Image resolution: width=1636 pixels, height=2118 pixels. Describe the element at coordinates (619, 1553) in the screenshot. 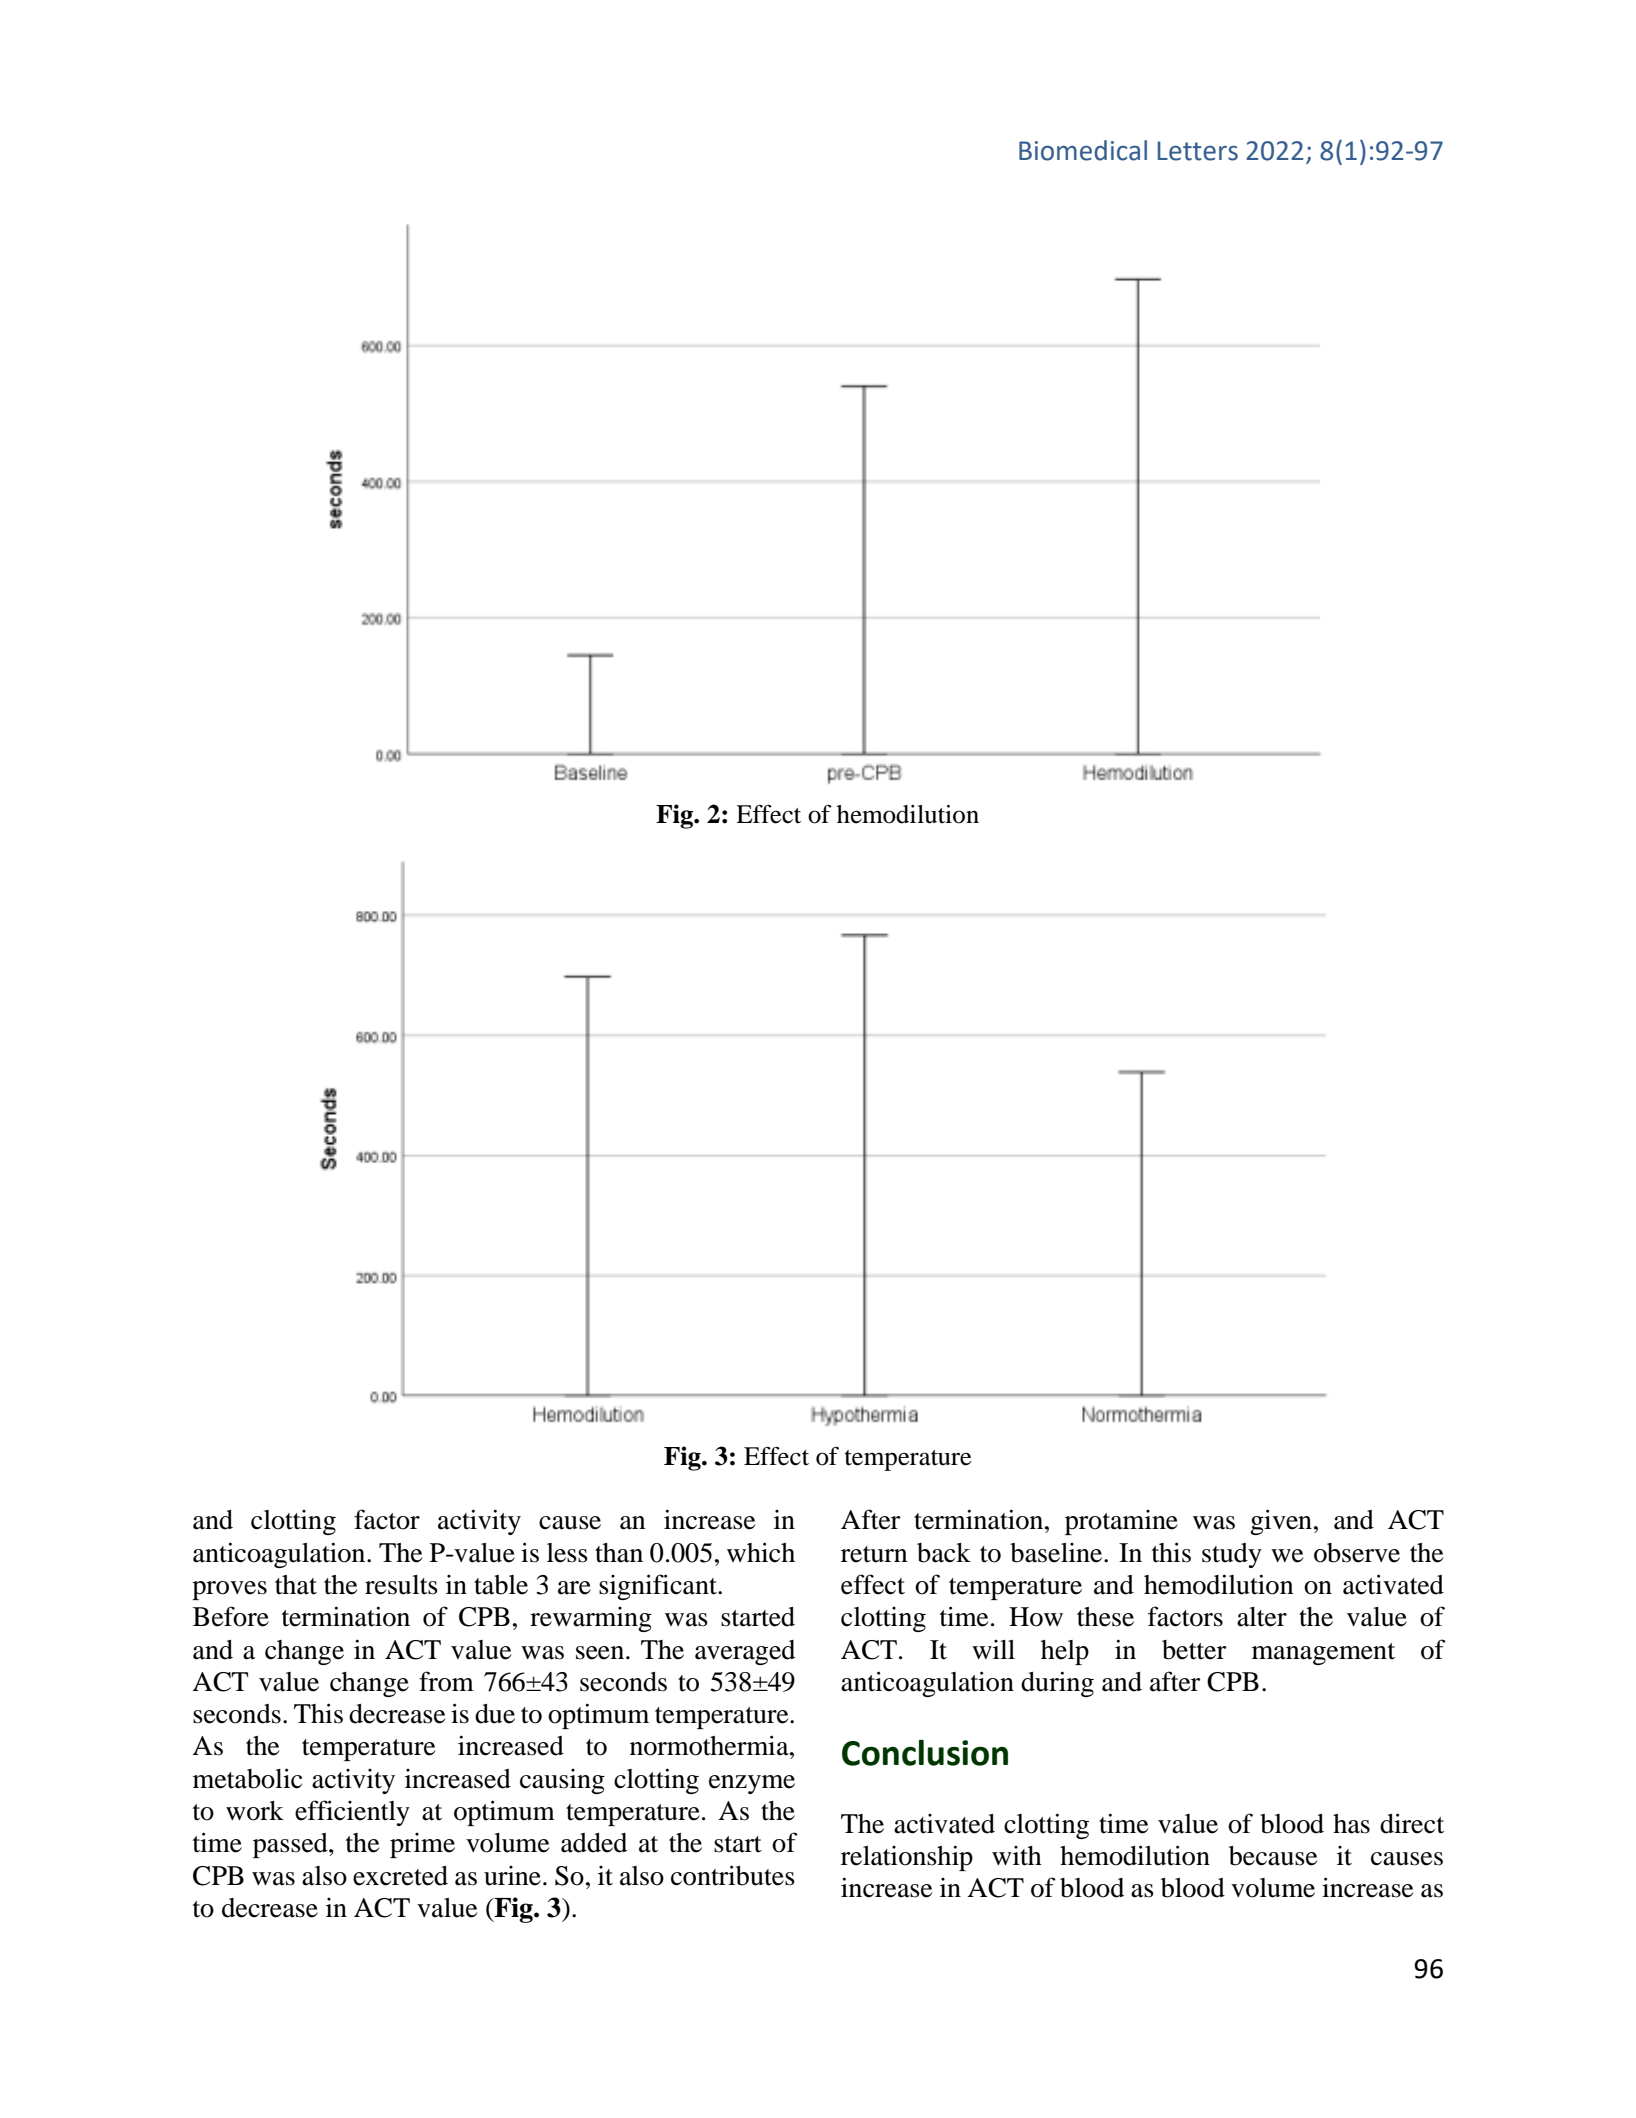

I see `than` at that location.
